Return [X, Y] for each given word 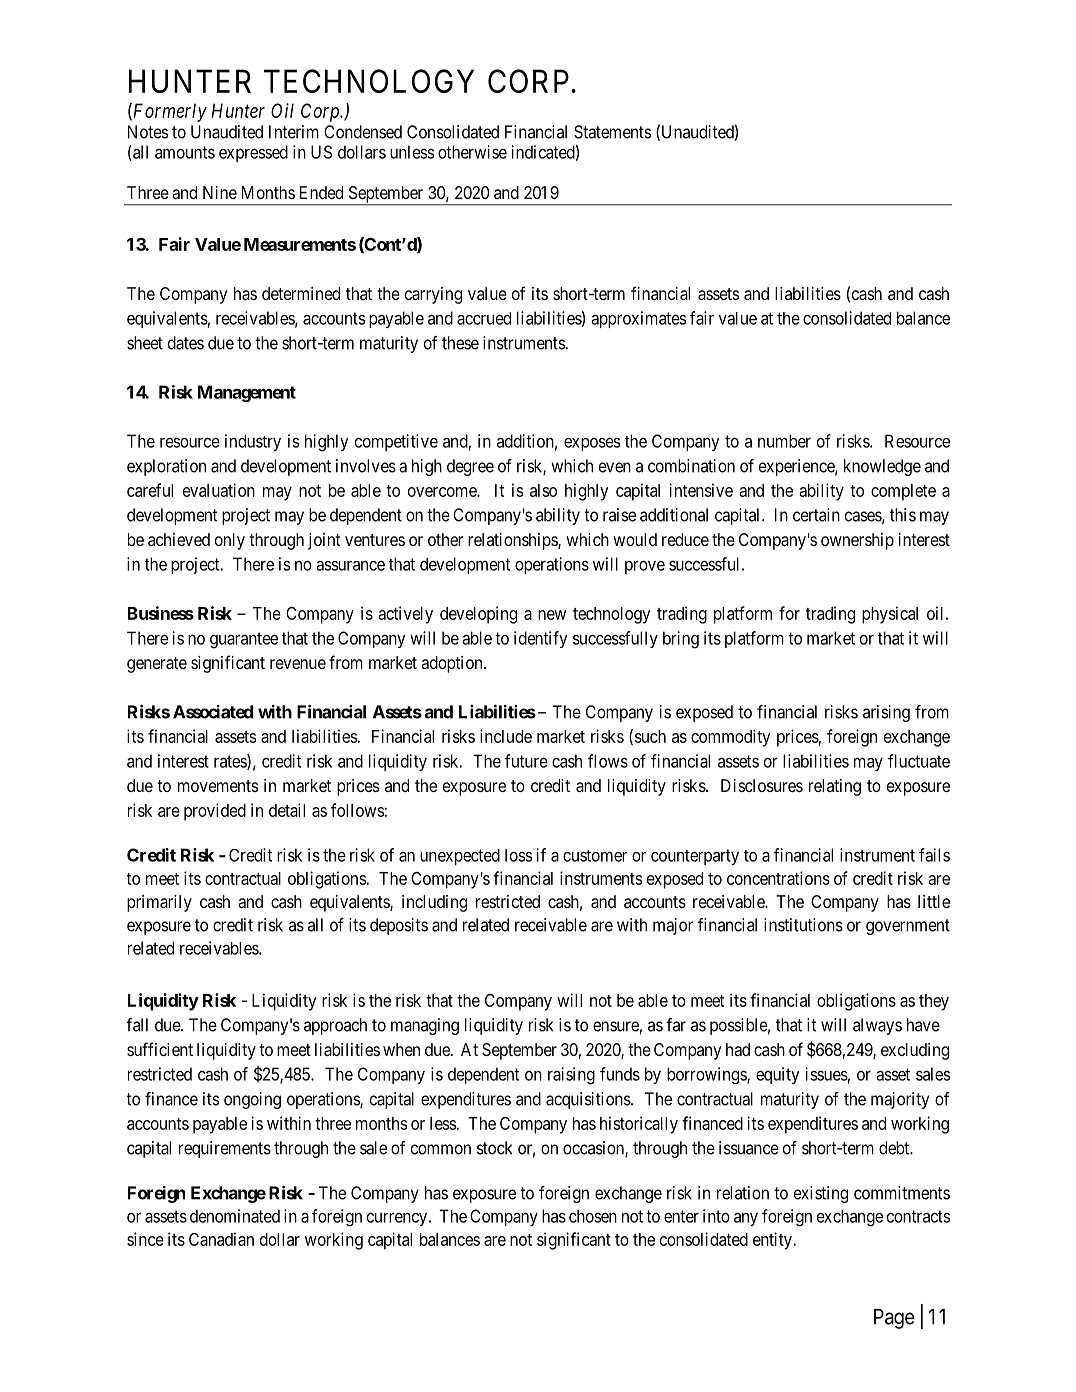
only [230, 541]
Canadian [221, 1239]
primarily [159, 903]
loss [518, 855]
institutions [803, 925]
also [543, 490]
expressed [253, 153]
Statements [612, 132]
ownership [857, 541]
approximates [638, 319]
